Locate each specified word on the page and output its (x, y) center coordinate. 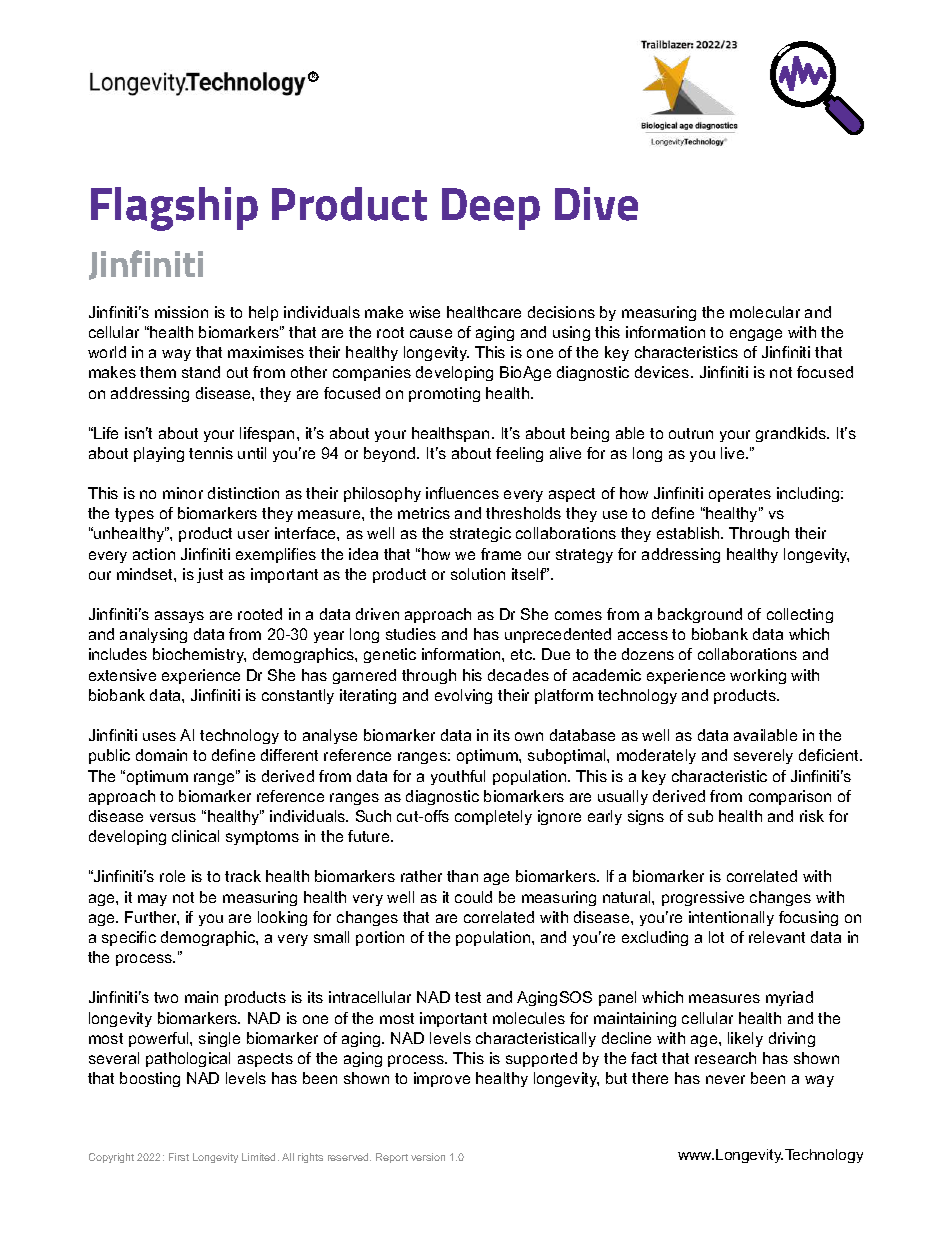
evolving (463, 696)
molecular (765, 312)
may (152, 900)
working (758, 676)
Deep (491, 209)
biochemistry (199, 655)
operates (740, 495)
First (179, 1157)
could (473, 897)
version (428, 1157)
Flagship (174, 209)
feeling (519, 454)
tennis (211, 453)
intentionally (731, 918)
